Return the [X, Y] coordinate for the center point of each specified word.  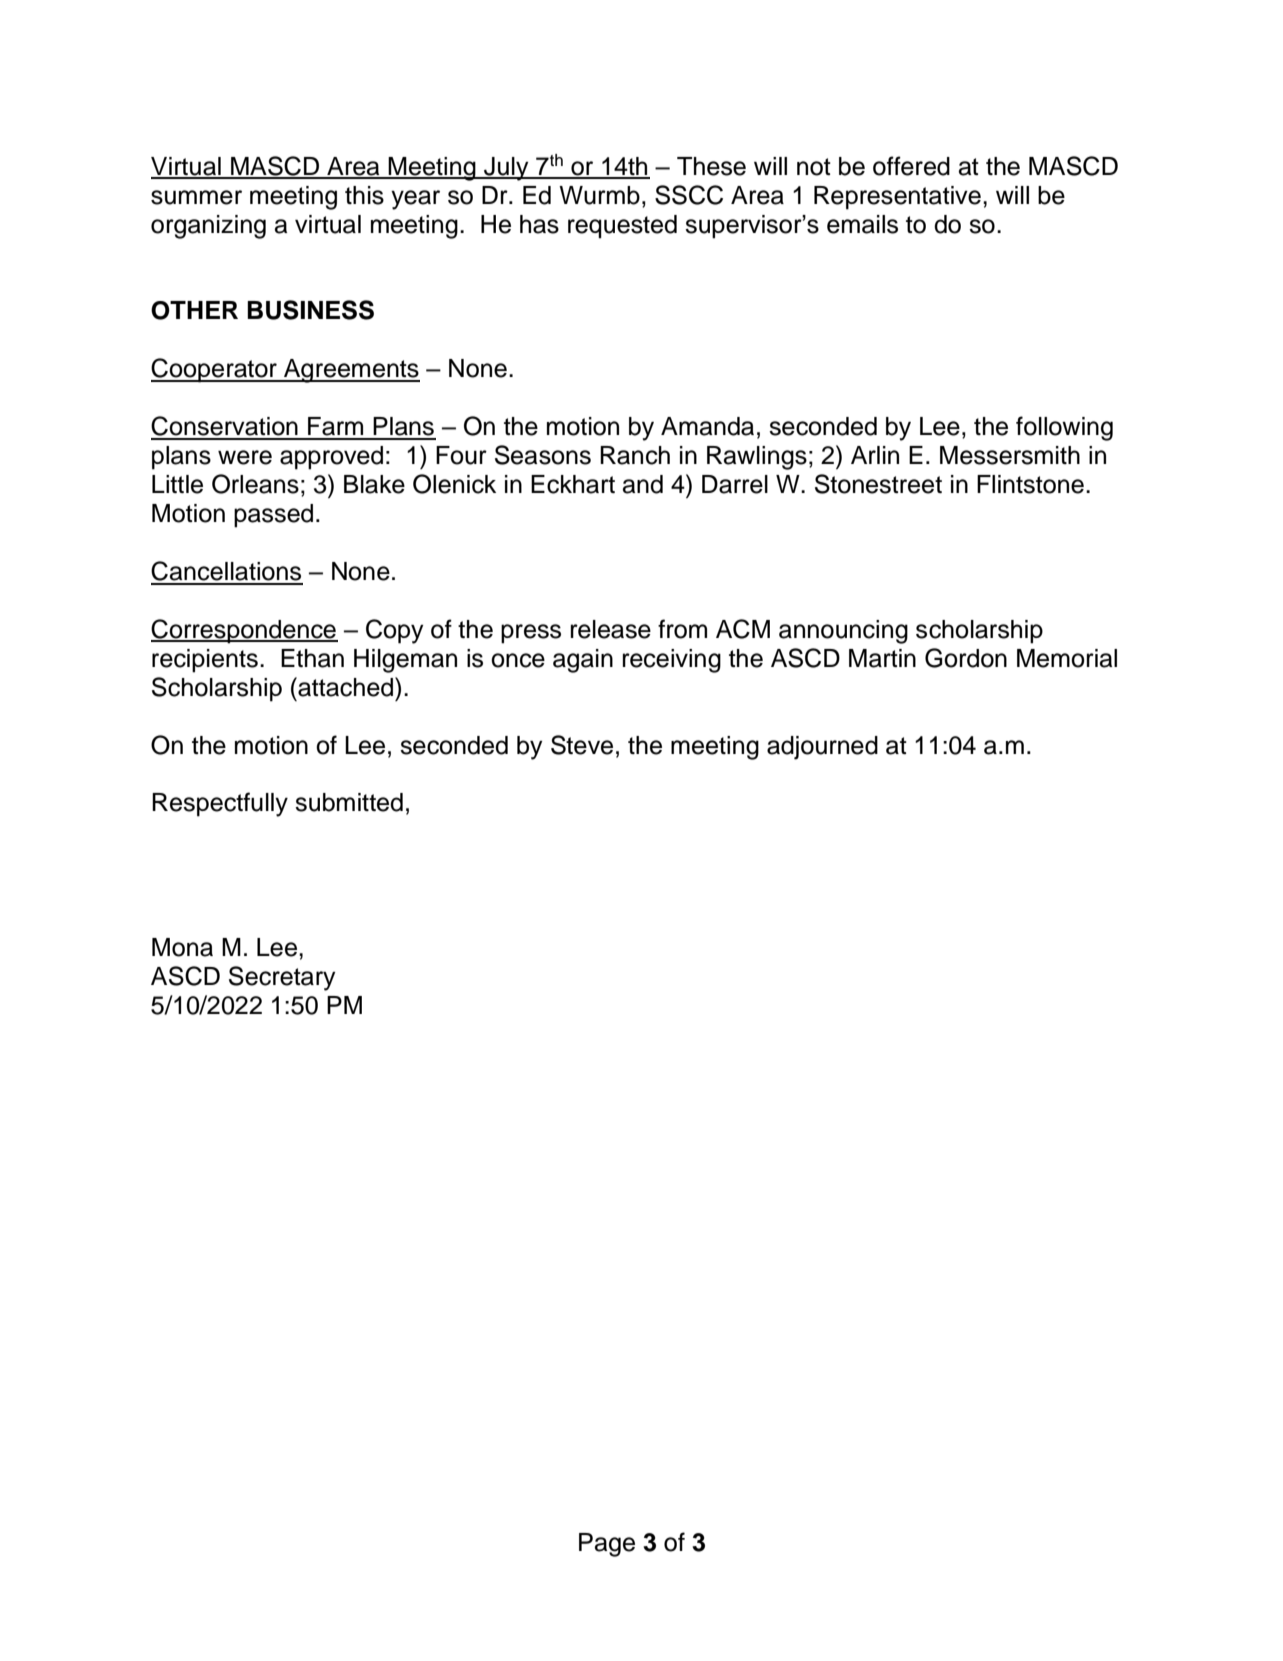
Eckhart [573, 484]
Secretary [282, 978]
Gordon [966, 658]
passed [273, 516]
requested [622, 227]
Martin [882, 658]
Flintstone [1030, 484]
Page [607, 1545]
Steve [582, 745]
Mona [182, 947]
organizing [208, 227]
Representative [897, 198]
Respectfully [220, 804]
